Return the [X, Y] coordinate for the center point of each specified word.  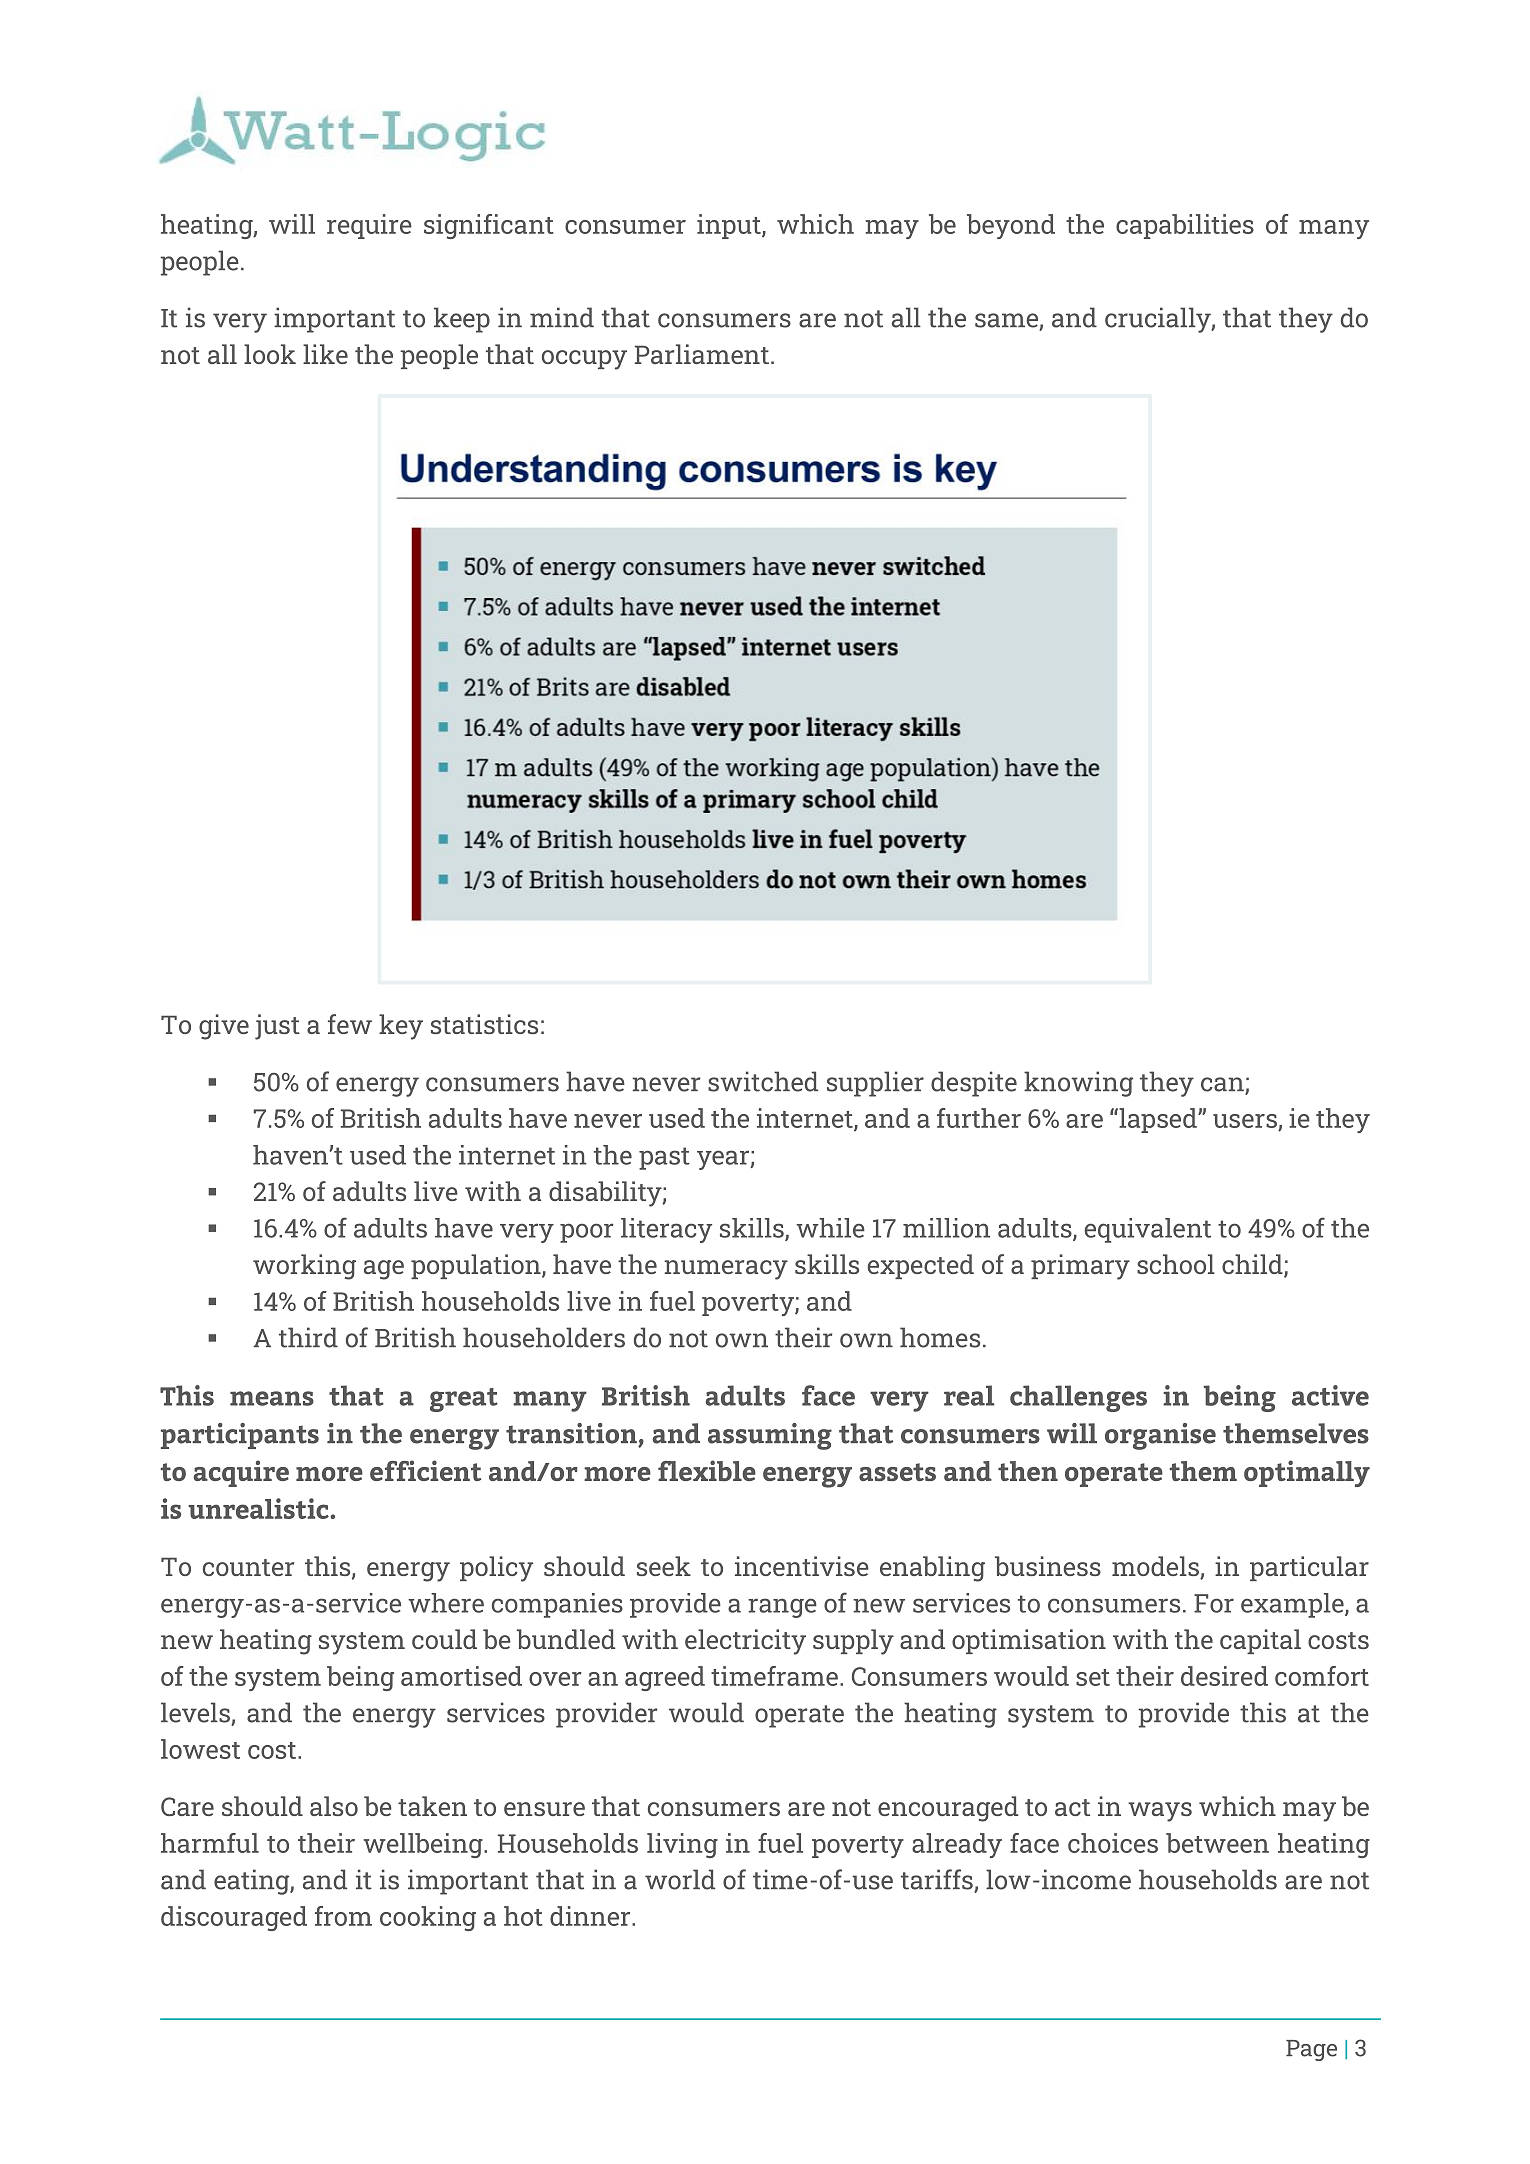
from [343, 1916]
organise [1160, 1436]
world [680, 1879]
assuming [770, 1436]
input [730, 226]
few [350, 1024]
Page [1311, 2050]
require [369, 226]
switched [763, 1081]
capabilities [1185, 226]
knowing [1078, 1084]
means [272, 1398]
